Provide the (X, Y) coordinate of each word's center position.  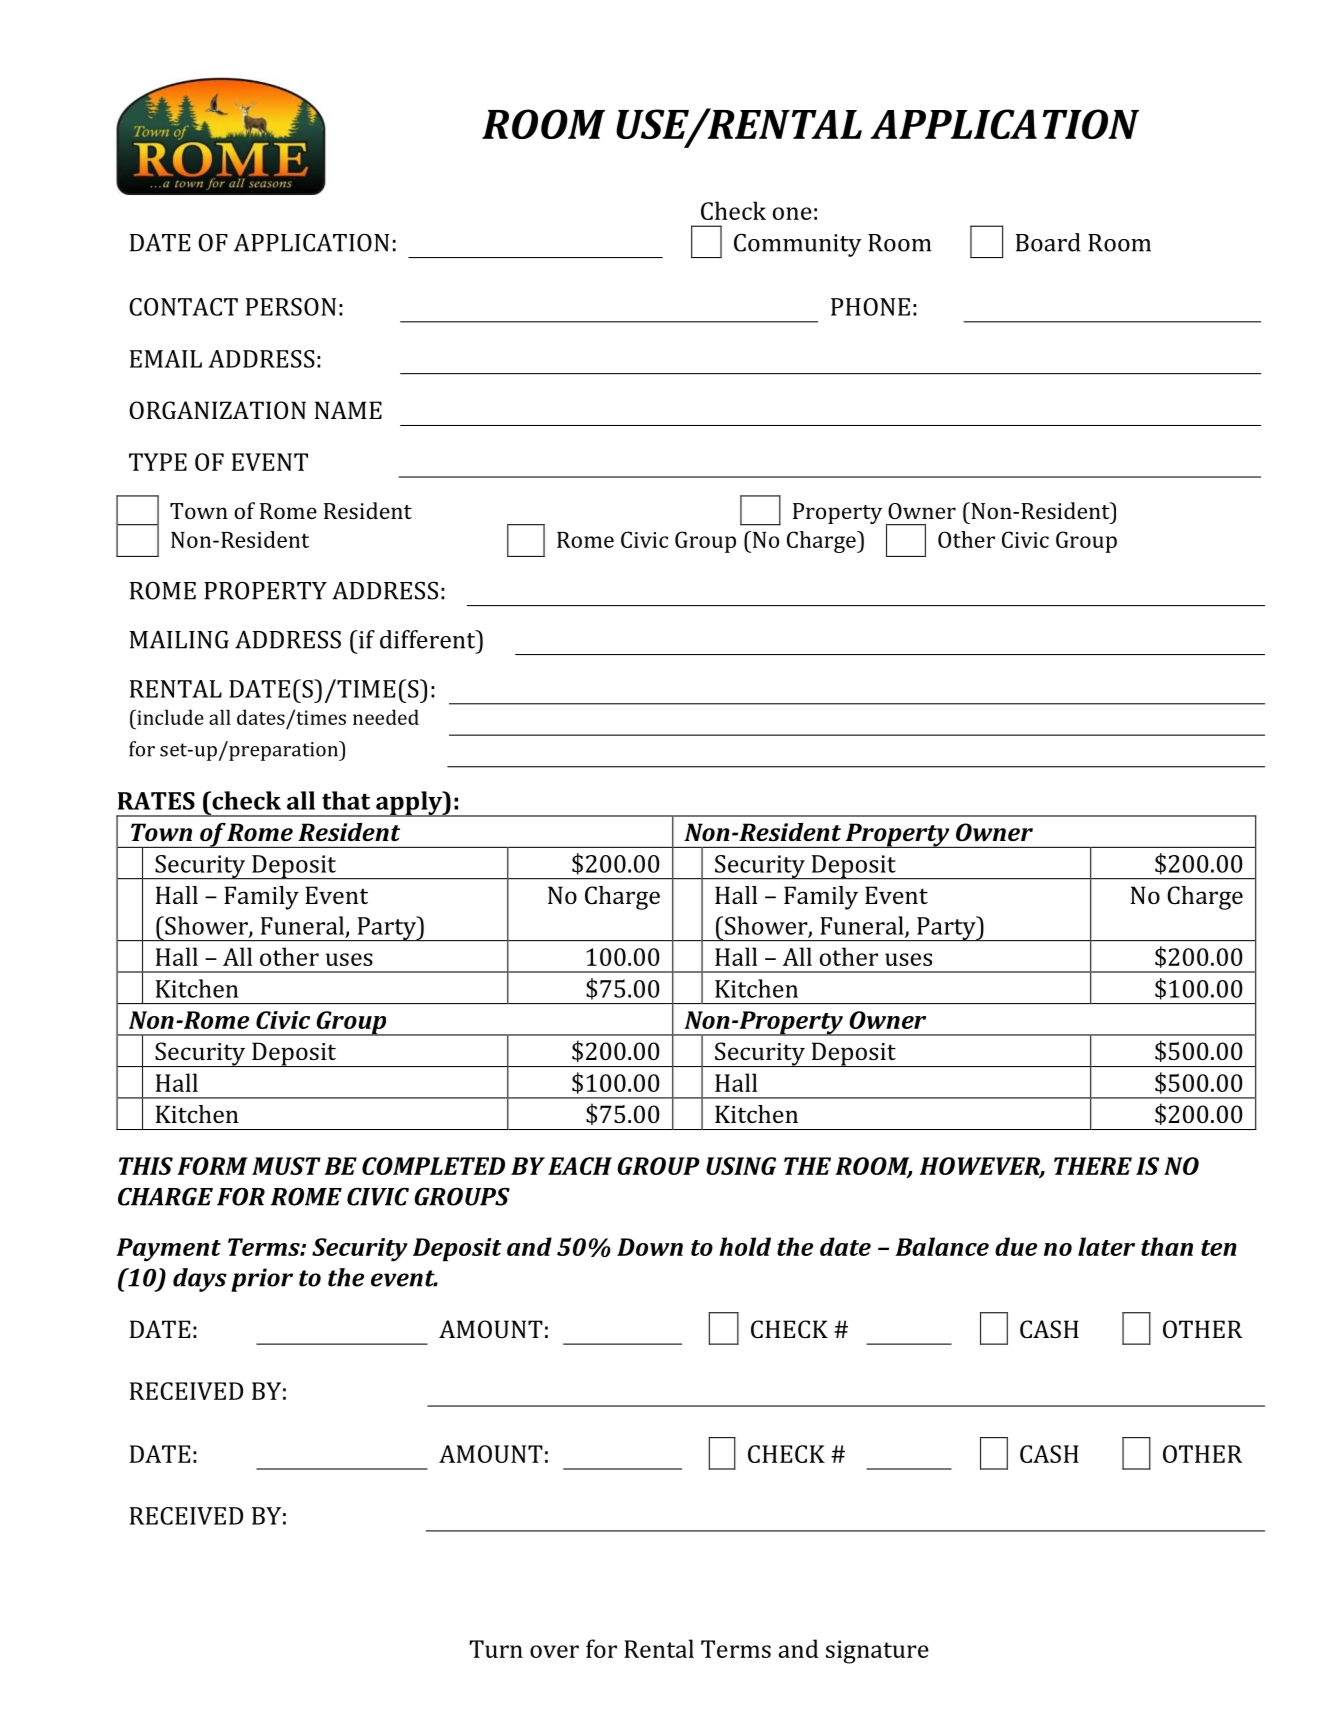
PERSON (291, 307)
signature (877, 1652)
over (554, 1651)
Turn (496, 1649)
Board (1048, 242)
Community (798, 245)
